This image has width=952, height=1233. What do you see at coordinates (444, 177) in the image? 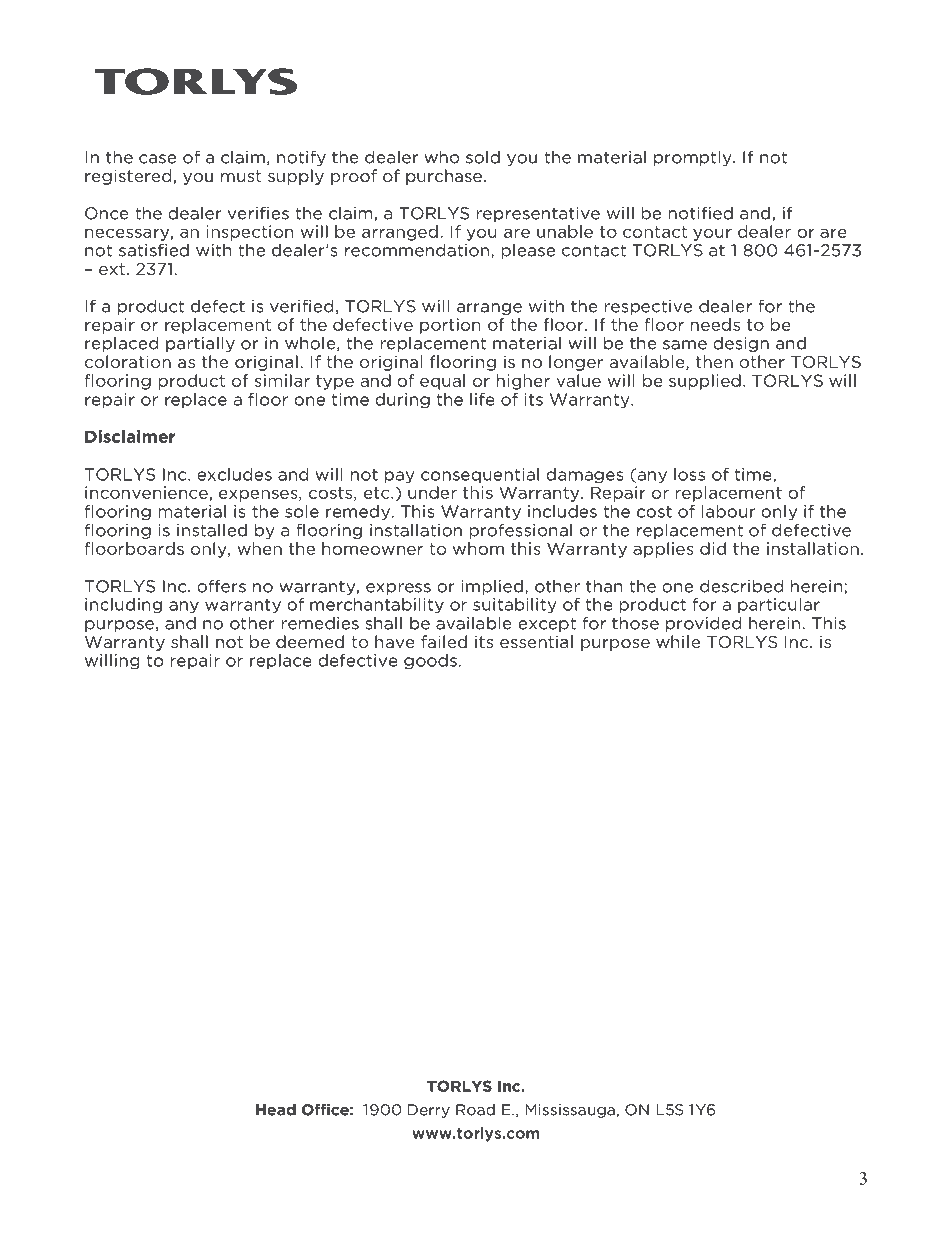
I see `purchase` at bounding box center [444, 177].
